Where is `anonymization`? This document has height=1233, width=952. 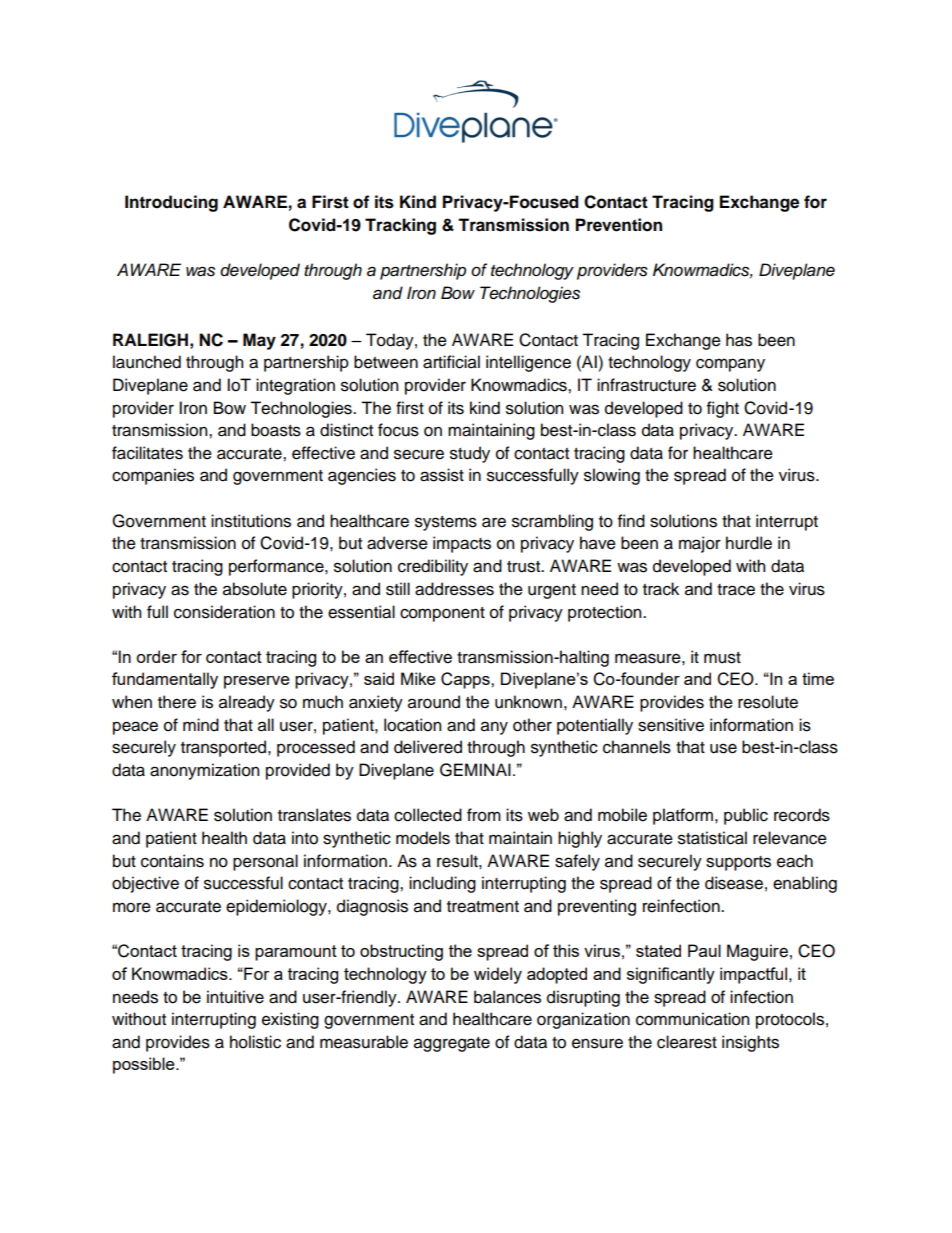
anonymization is located at coordinates (204, 771).
